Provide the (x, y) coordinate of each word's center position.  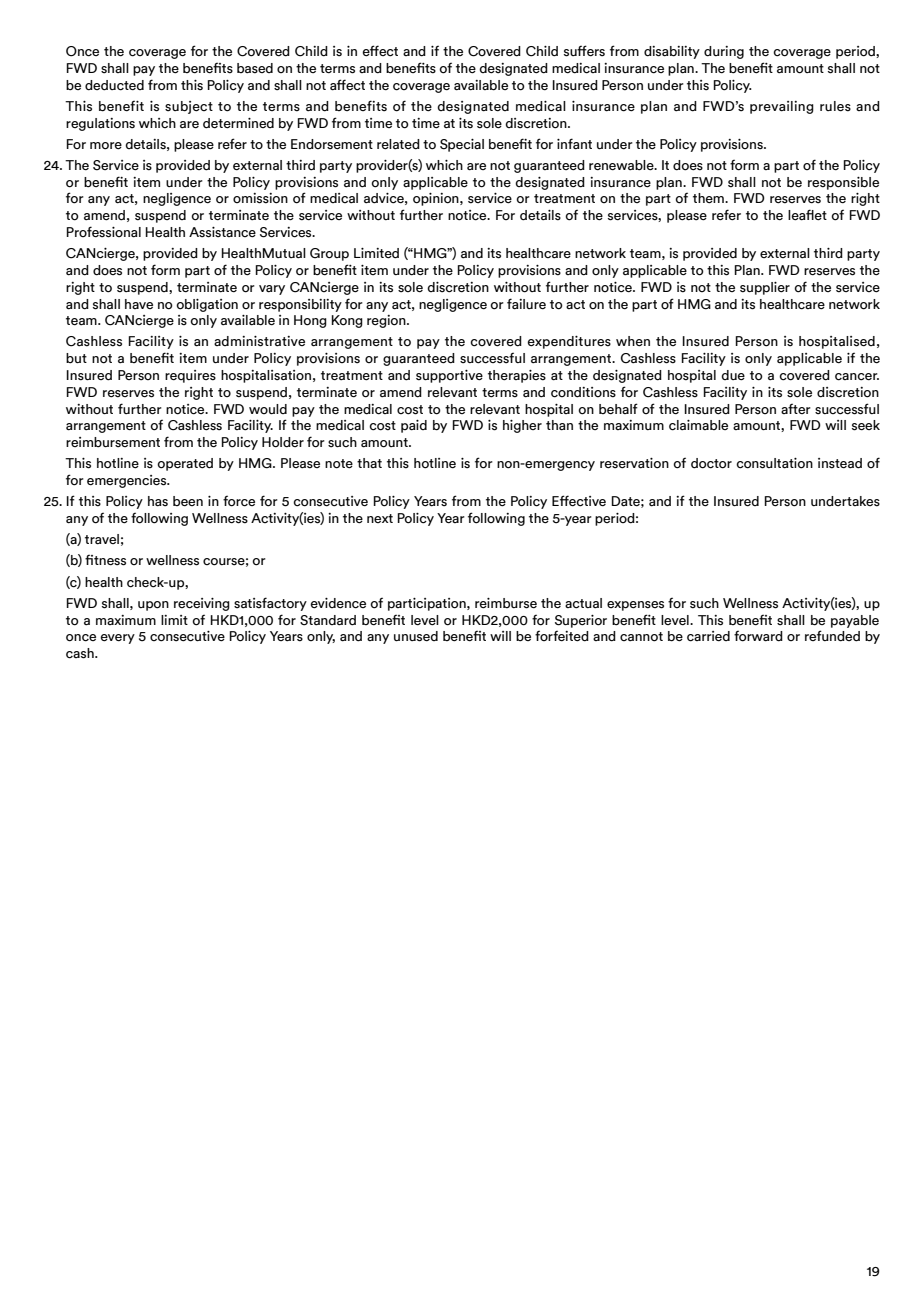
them (709, 198)
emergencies (128, 481)
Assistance (222, 232)
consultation (774, 463)
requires (190, 376)
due (733, 375)
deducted (114, 85)
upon (153, 606)
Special (462, 145)
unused (416, 636)
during (724, 52)
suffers (584, 51)
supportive (449, 376)
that (369, 463)
